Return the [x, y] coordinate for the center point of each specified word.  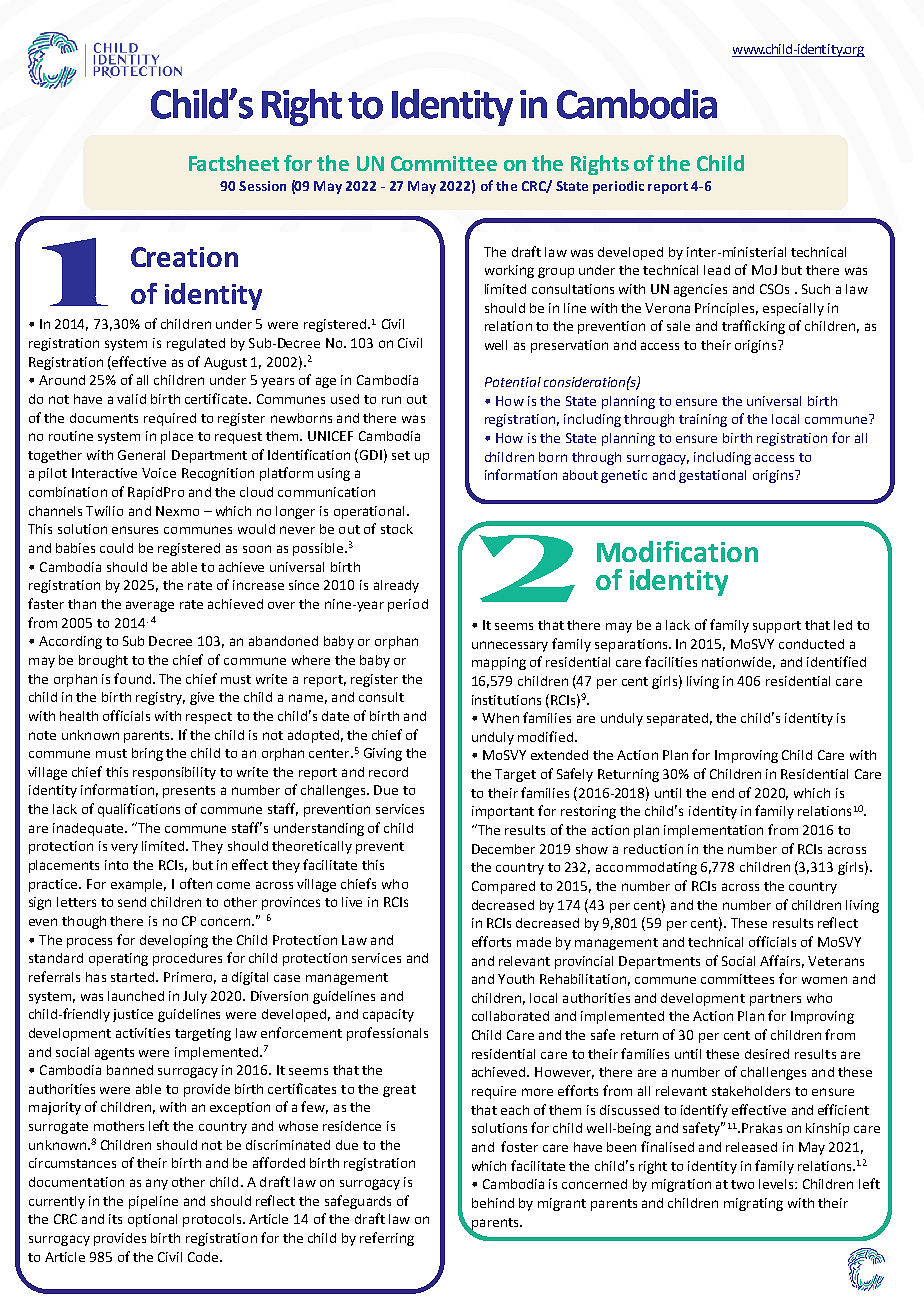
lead [717, 270]
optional [152, 1220]
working [509, 271]
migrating [753, 1204]
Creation [184, 257]
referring [387, 1239]
